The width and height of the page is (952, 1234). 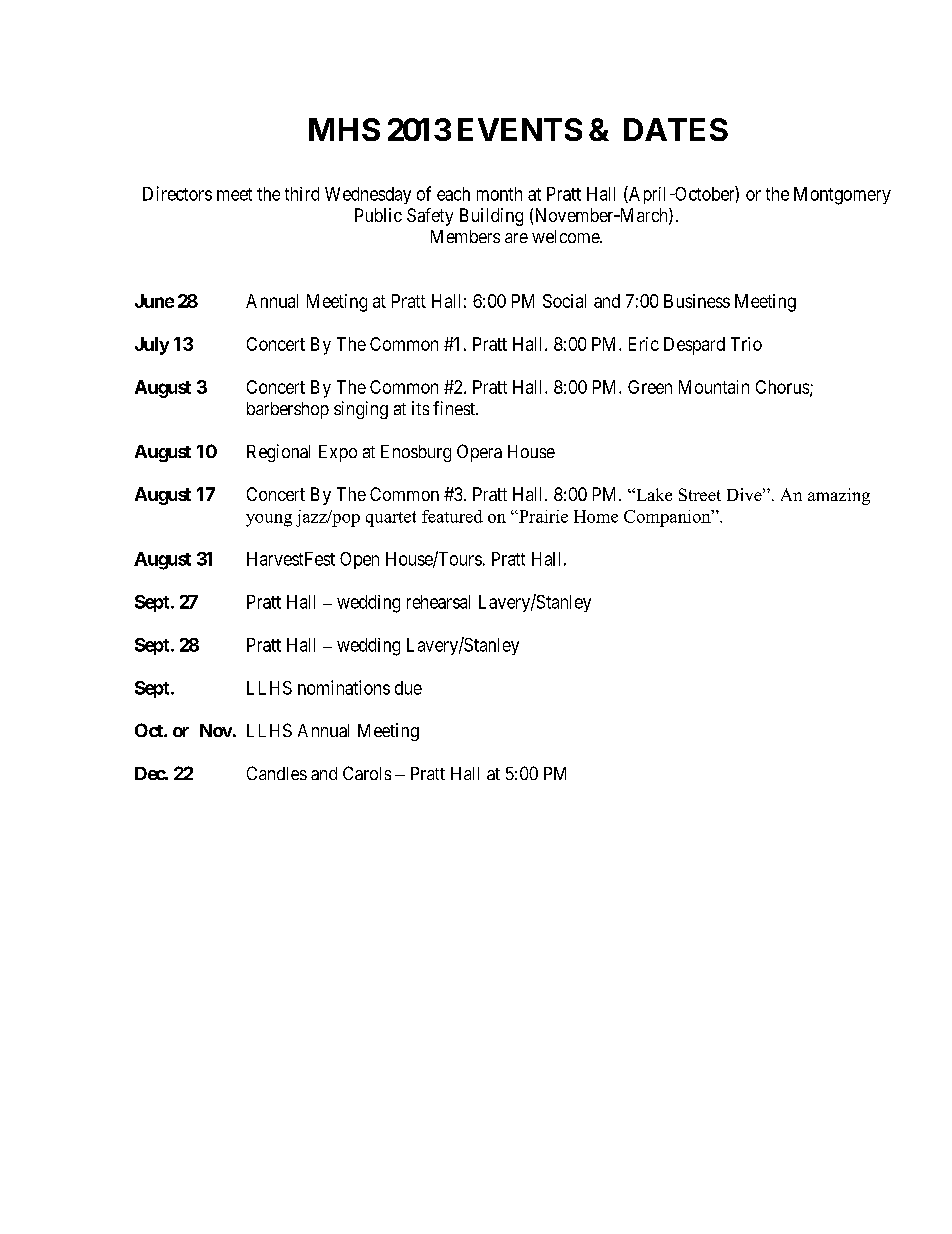 I want to click on Directors, so click(x=177, y=193).
